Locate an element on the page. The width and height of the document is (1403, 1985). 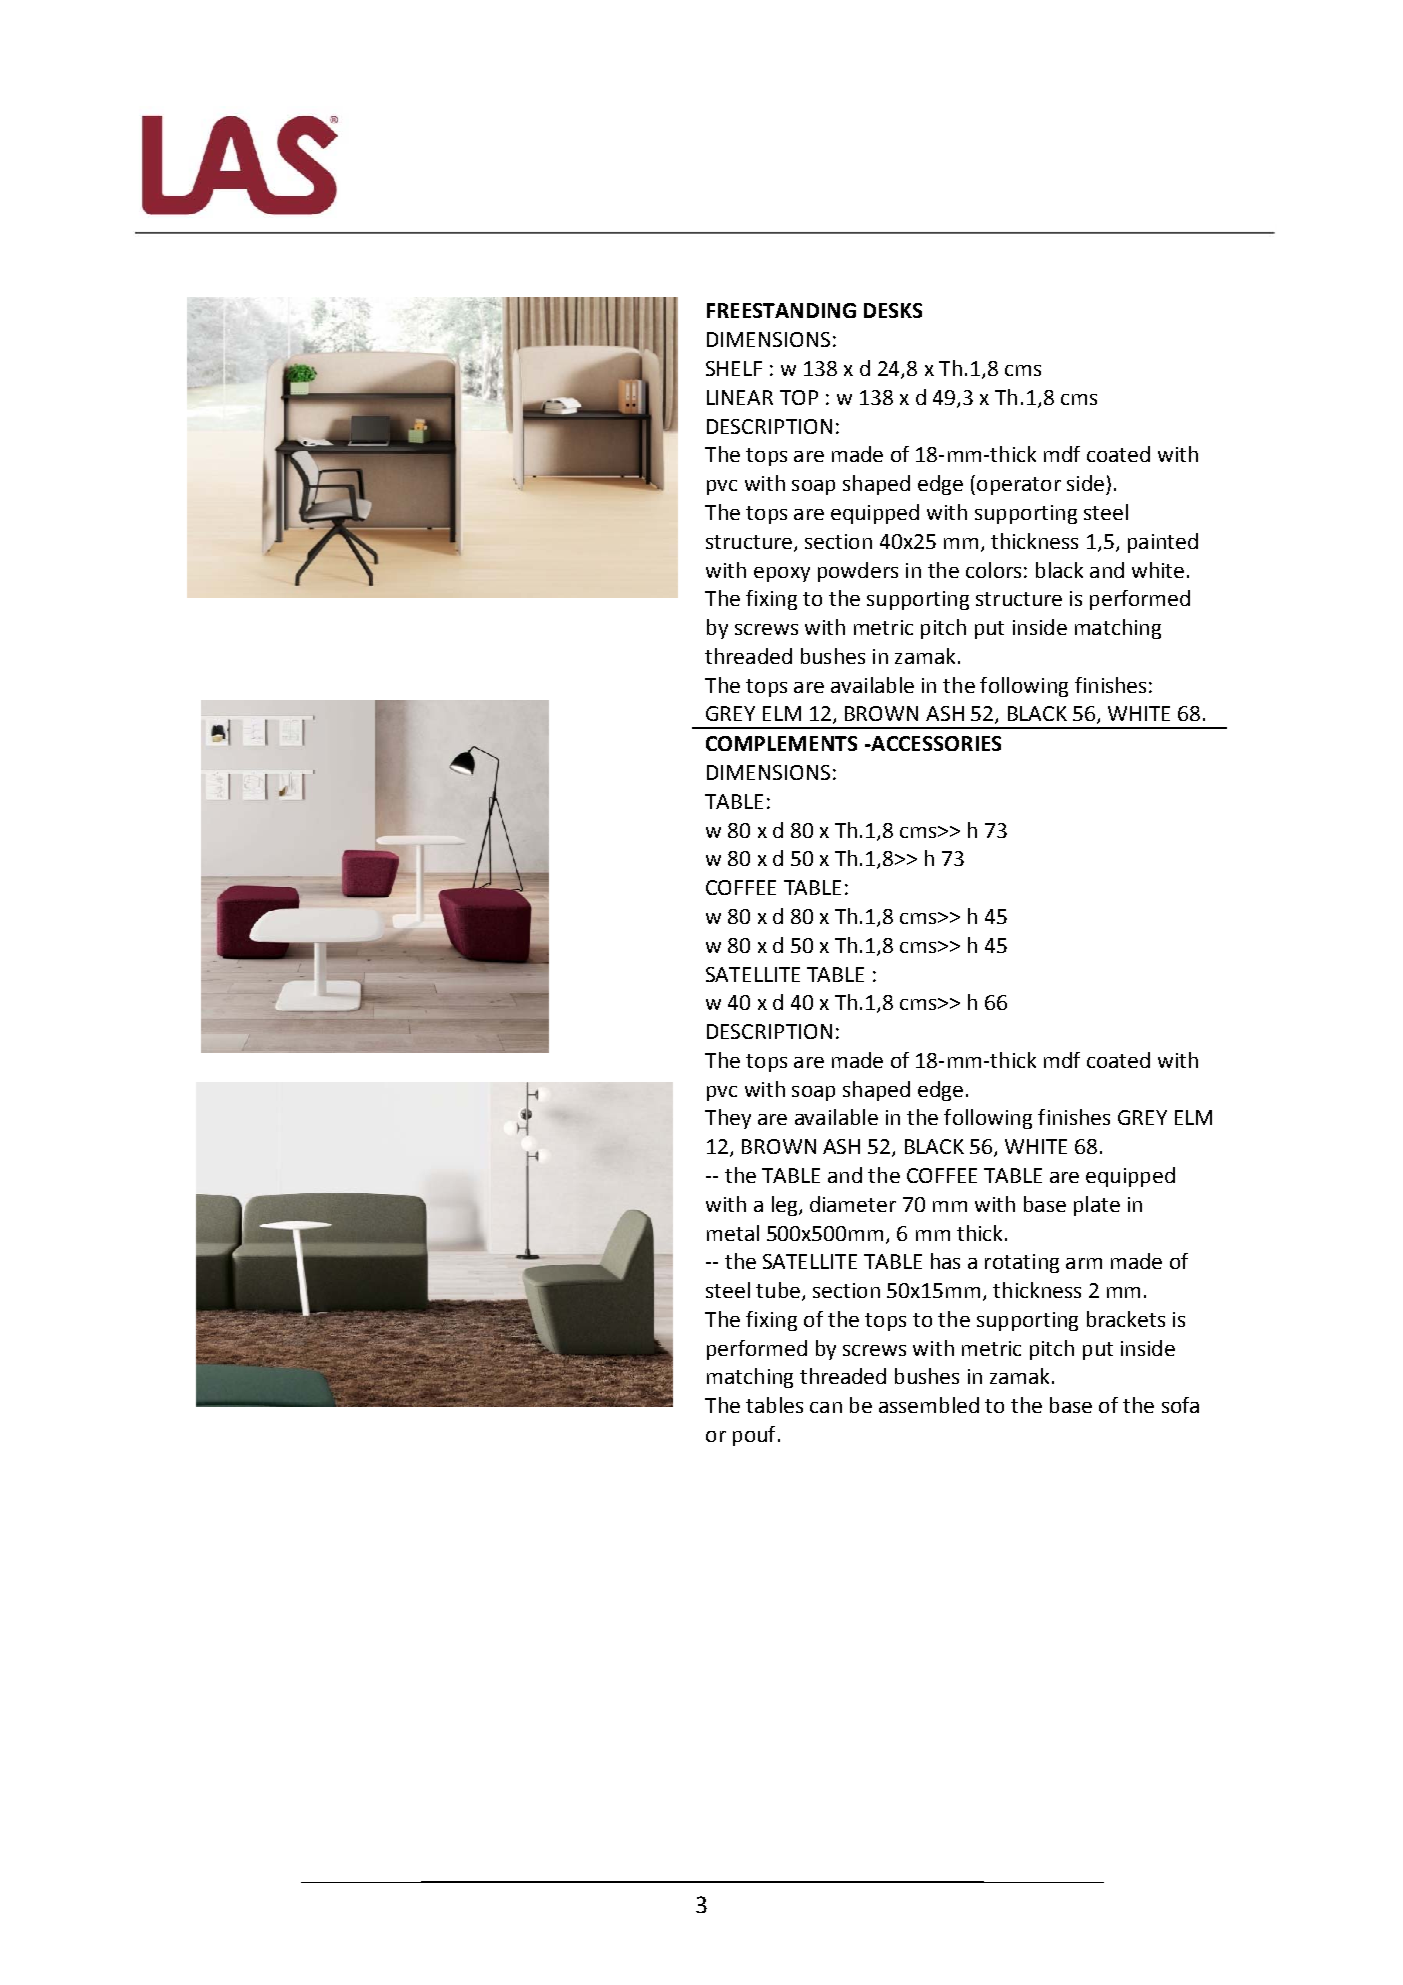
operator is located at coordinates (1019, 486).
